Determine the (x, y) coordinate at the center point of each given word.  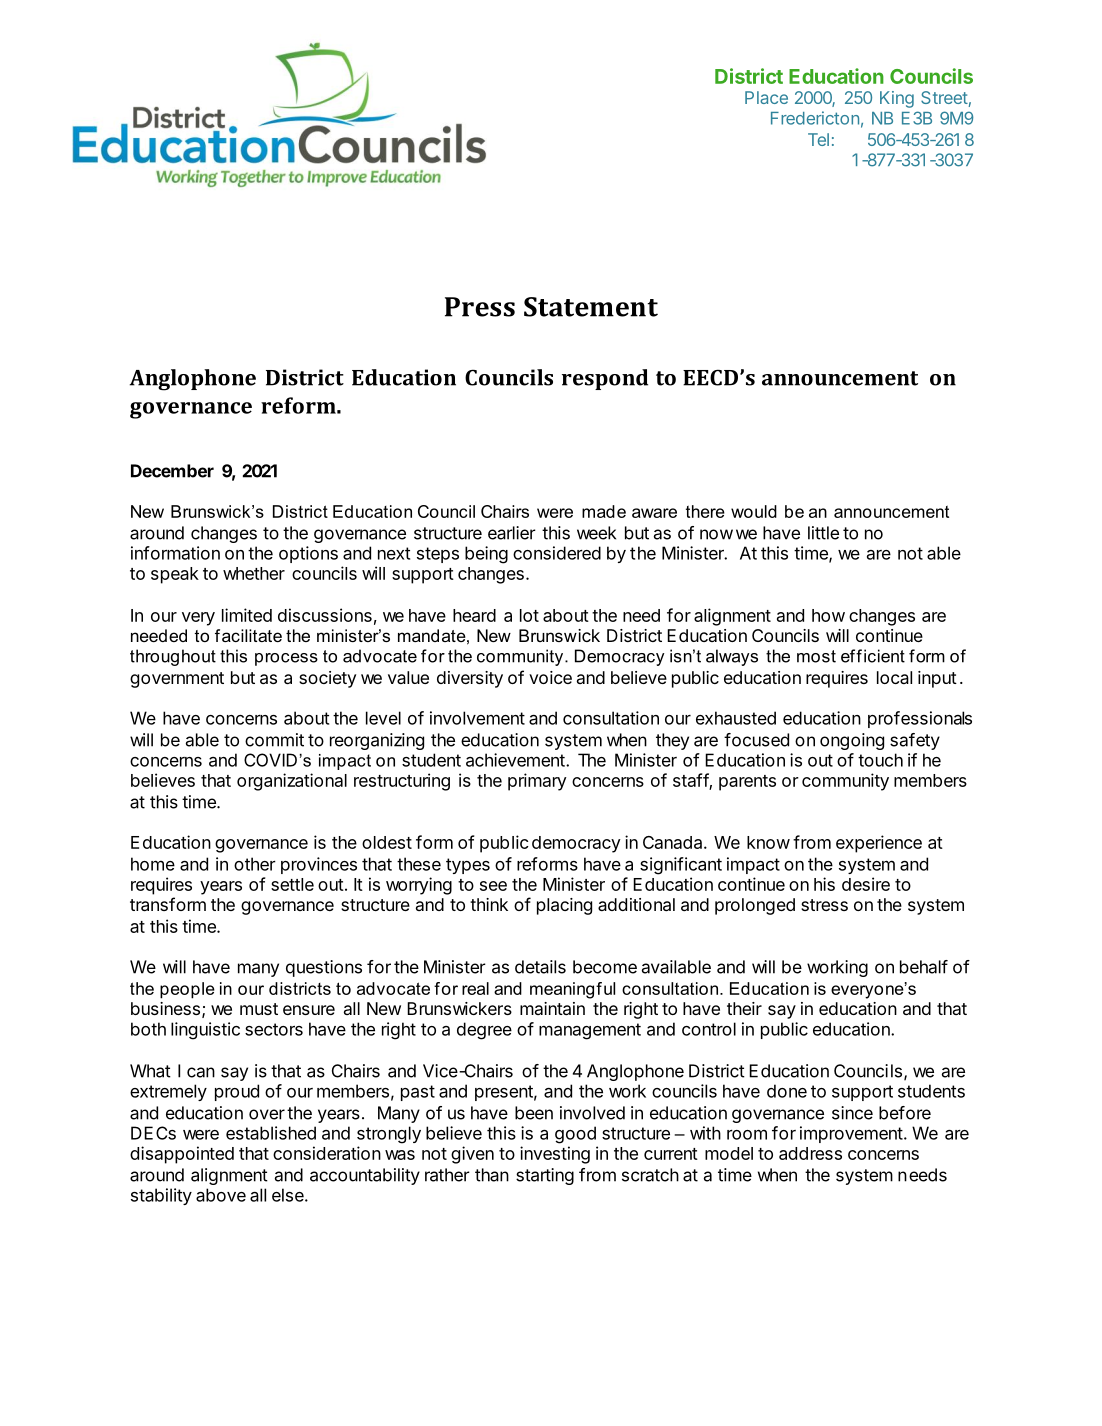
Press (480, 307)
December (172, 471)
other (255, 864)
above (221, 1195)
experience (879, 844)
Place (766, 97)
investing (555, 1155)
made (604, 511)
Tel (818, 139)
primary (537, 782)
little (823, 533)
